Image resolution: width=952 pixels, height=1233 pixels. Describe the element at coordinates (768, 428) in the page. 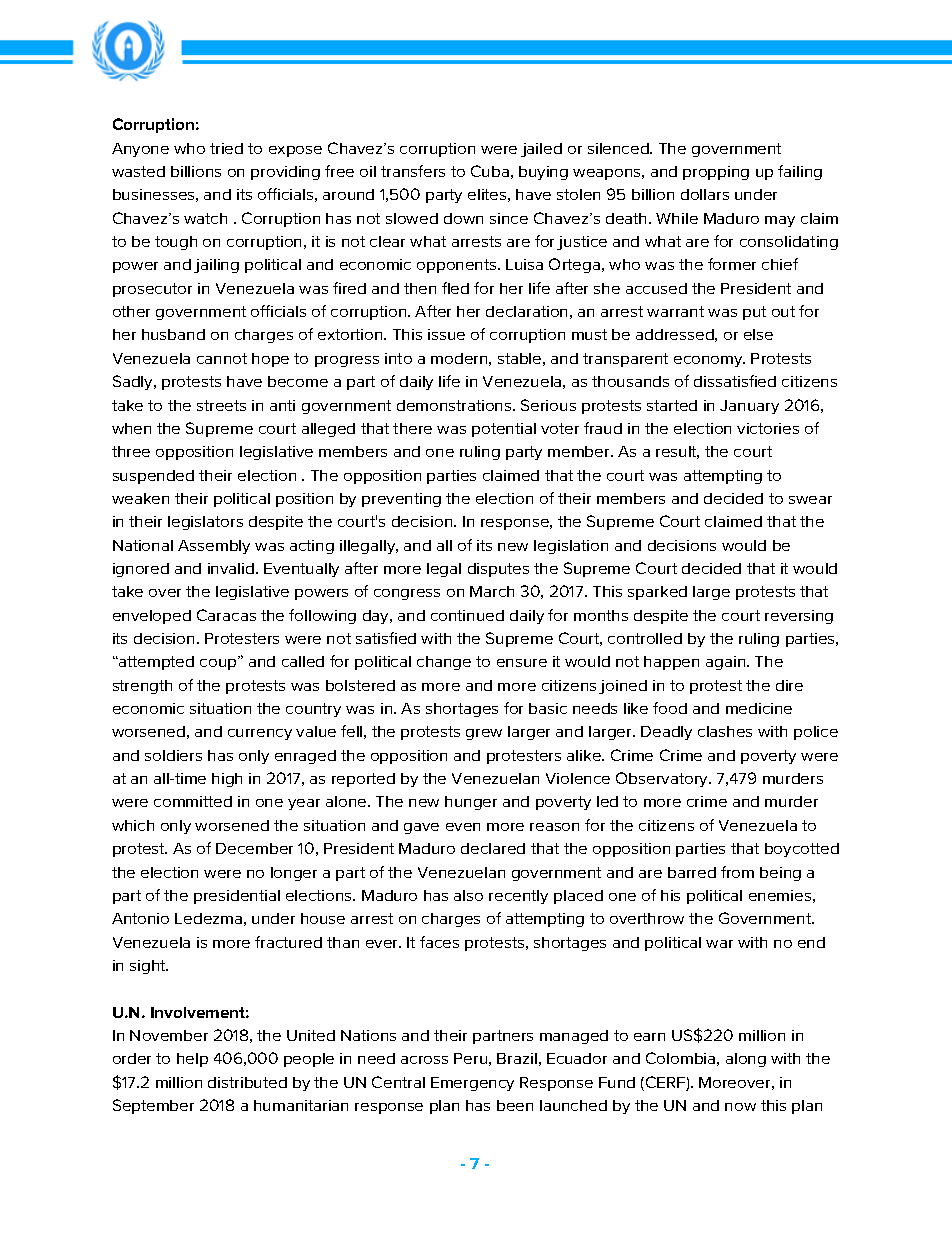

I see `victories` at that location.
